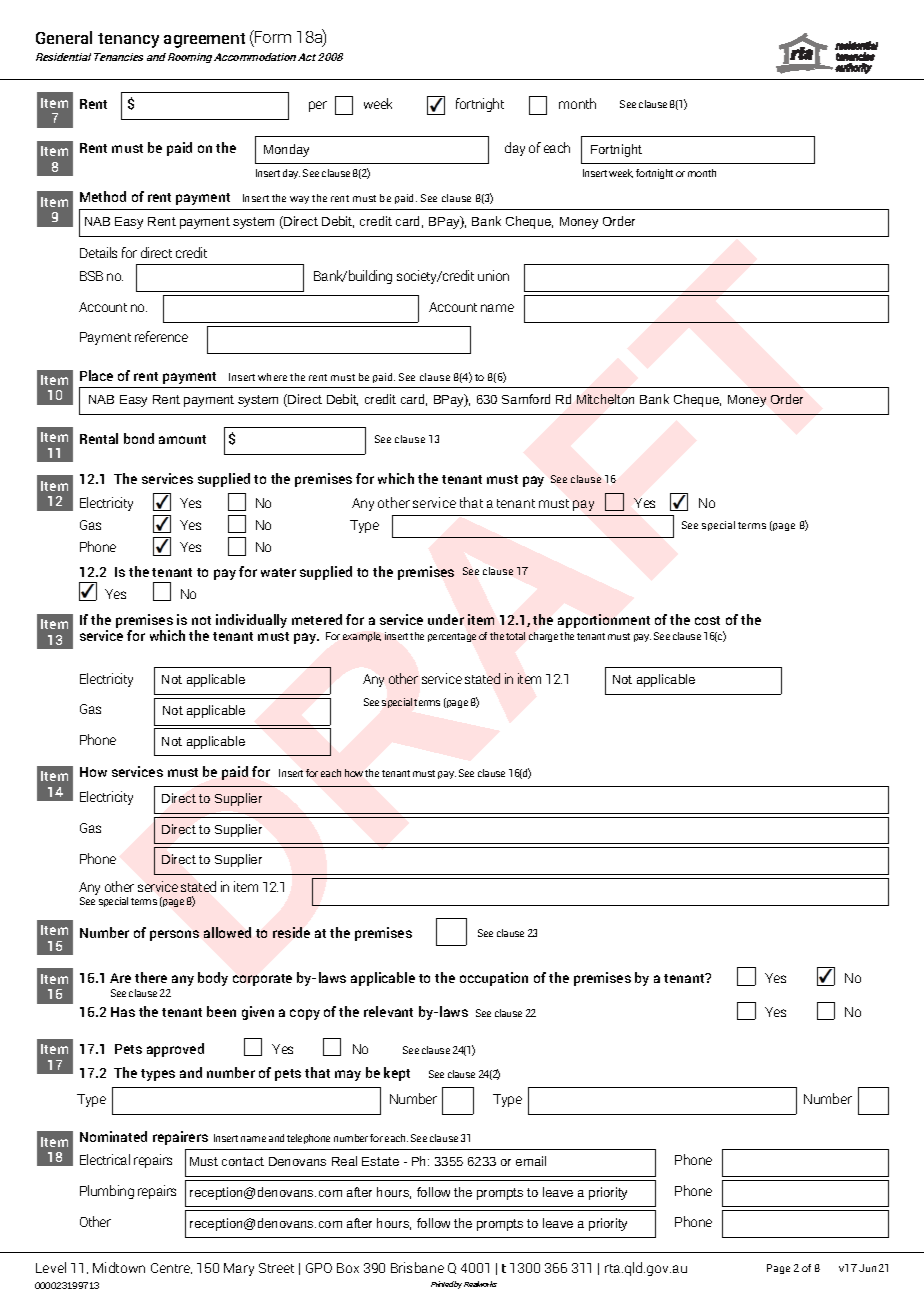 The image size is (924, 1308). Describe the element at coordinates (128, 40) in the document. I see `tenancy` at that location.
